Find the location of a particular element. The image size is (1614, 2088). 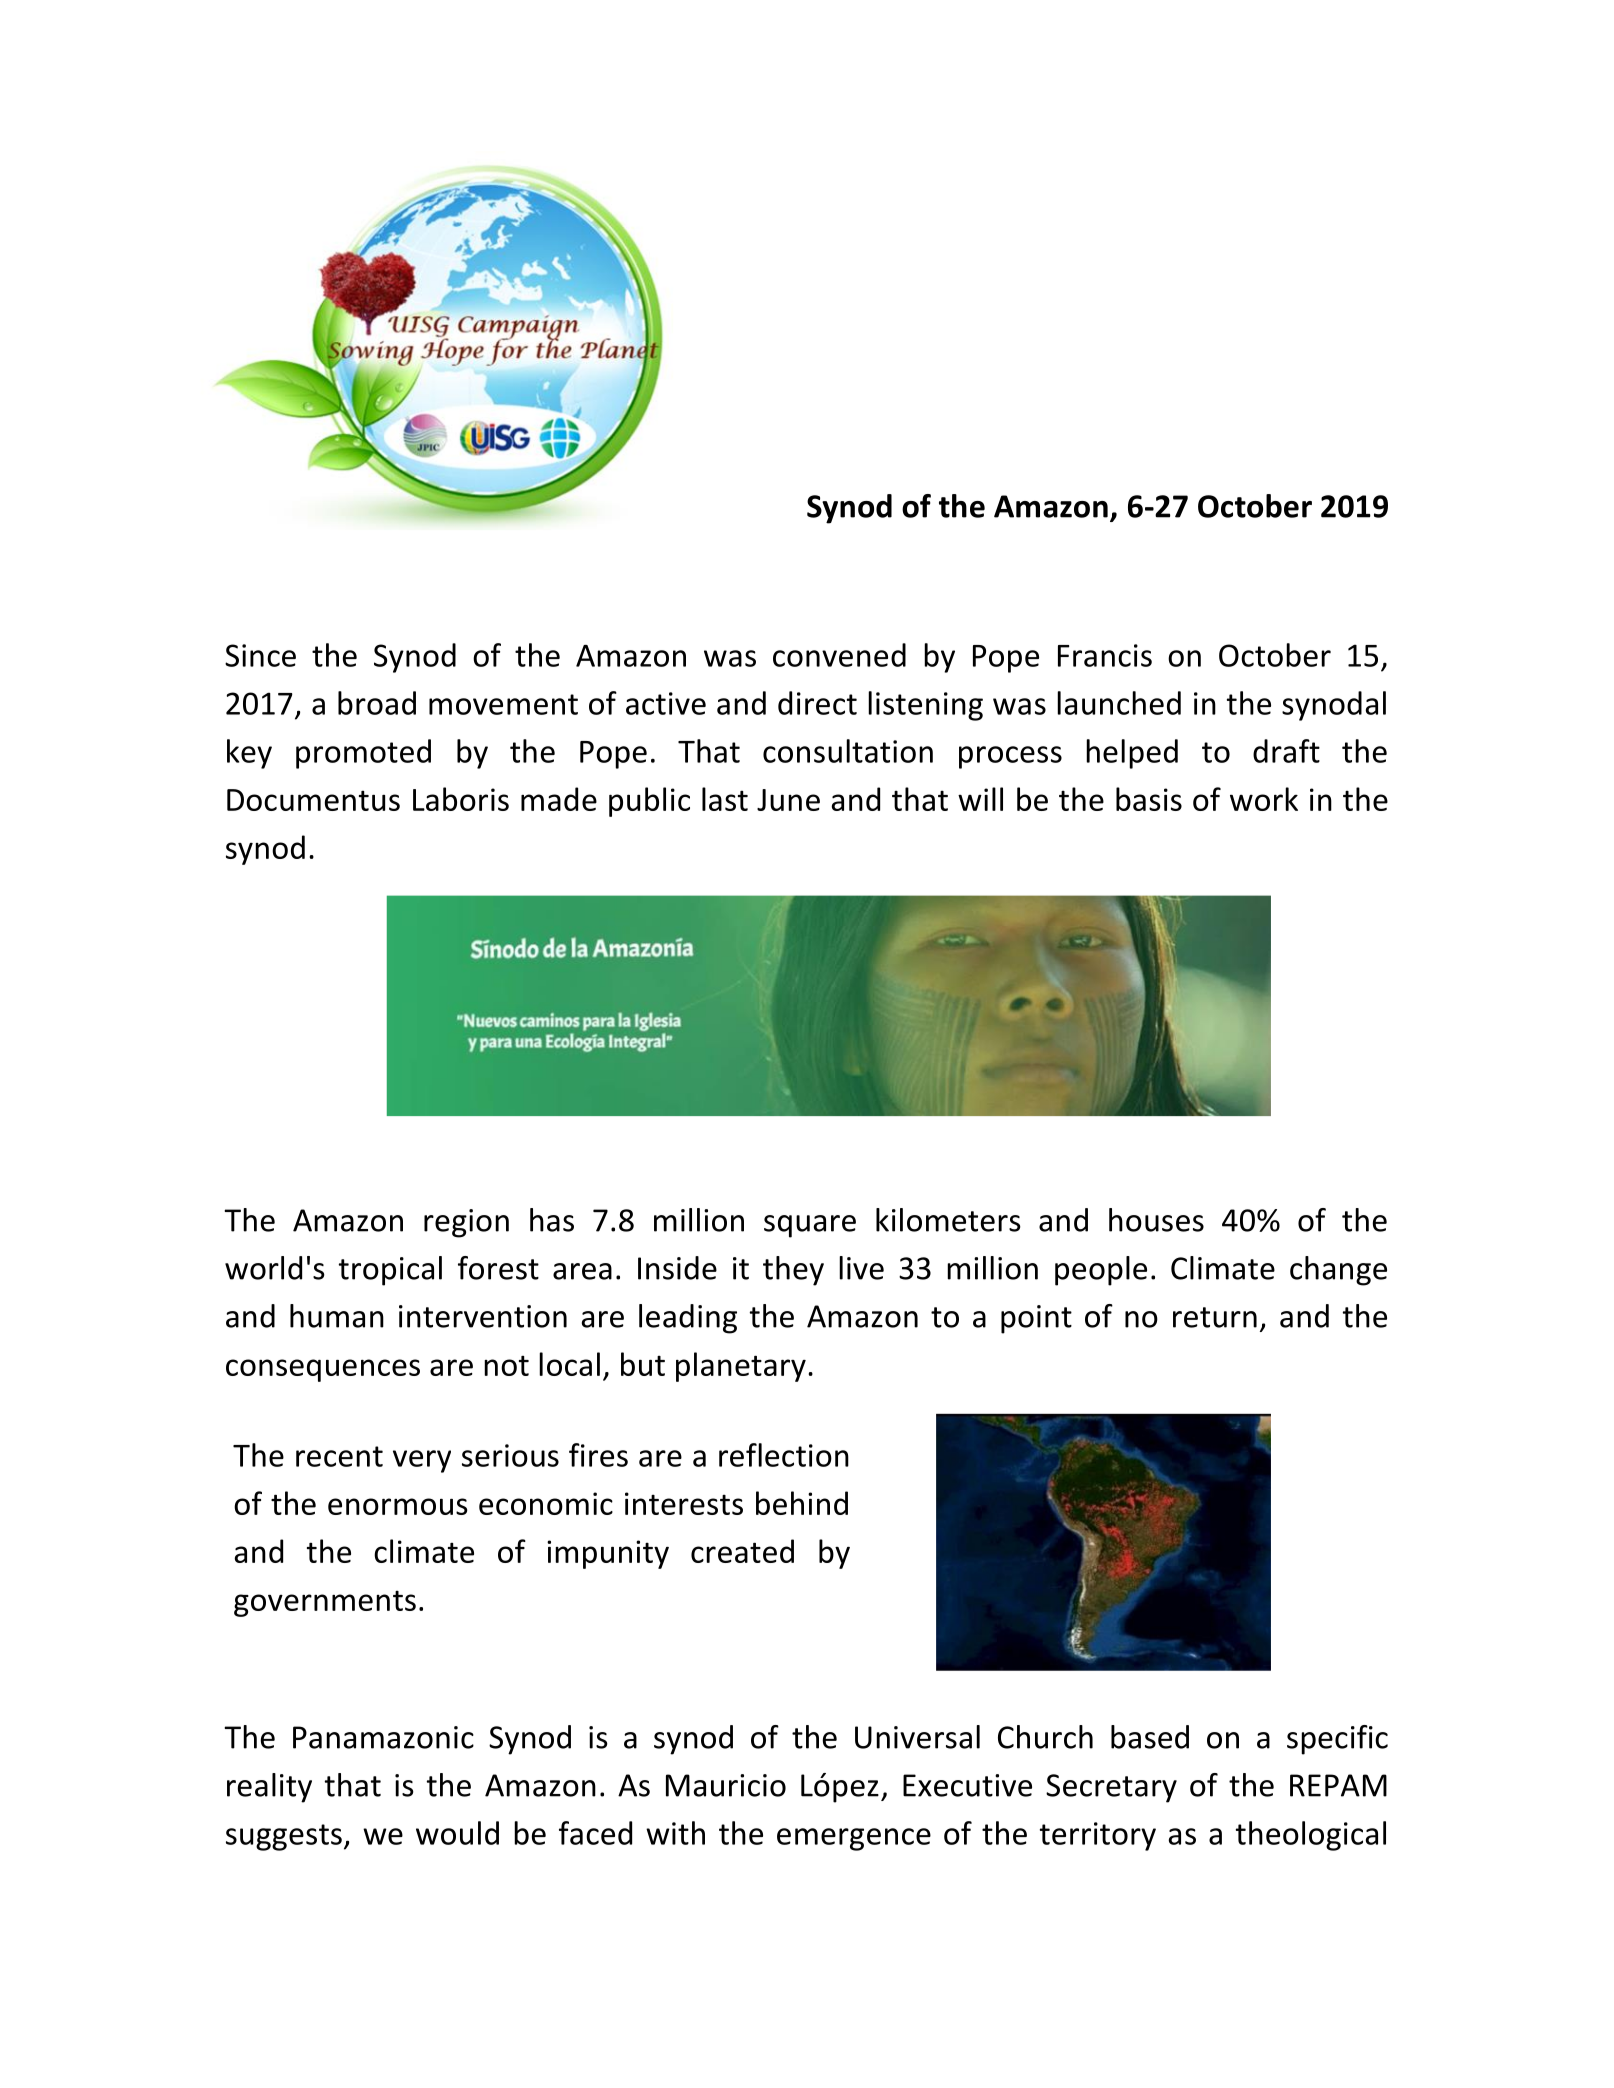

tropical is located at coordinates (390, 1271).
